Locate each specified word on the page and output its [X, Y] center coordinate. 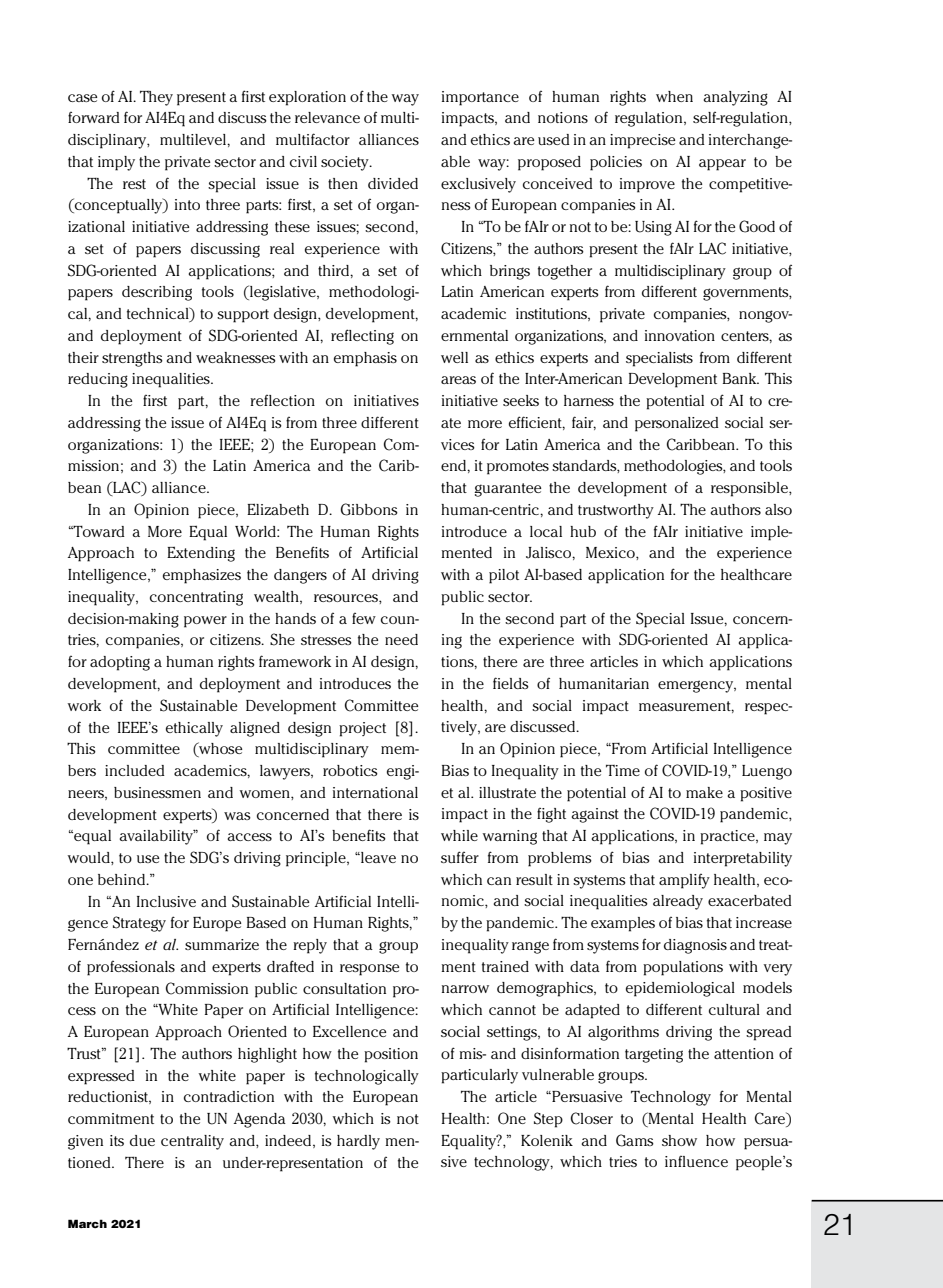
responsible [750, 489]
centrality [192, 1142]
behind [122, 879]
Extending [201, 554]
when [674, 96]
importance [480, 98]
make [704, 792]
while [459, 835]
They [156, 98]
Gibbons [369, 509]
